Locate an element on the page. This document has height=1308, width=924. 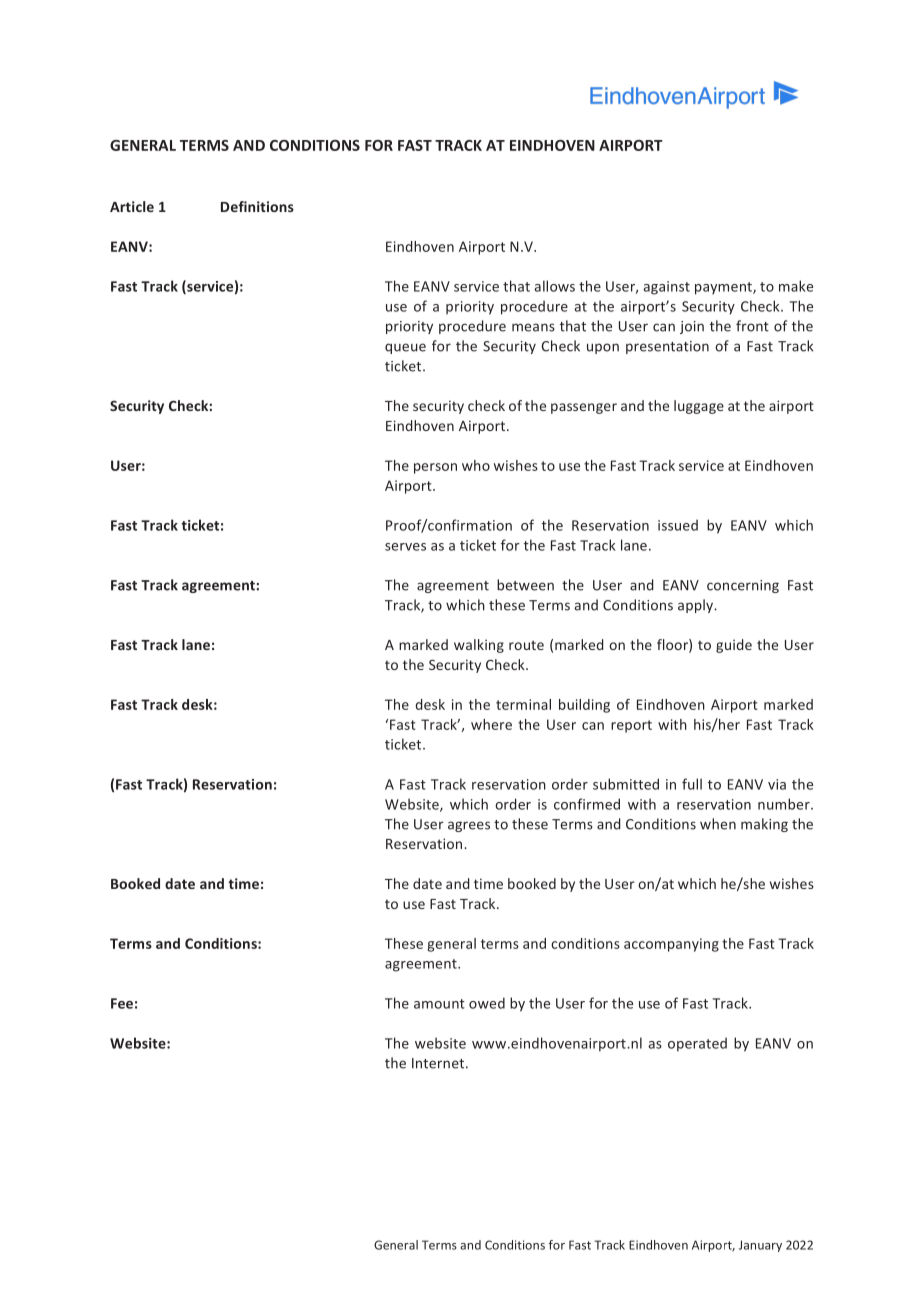
allows is located at coordinates (554, 286).
